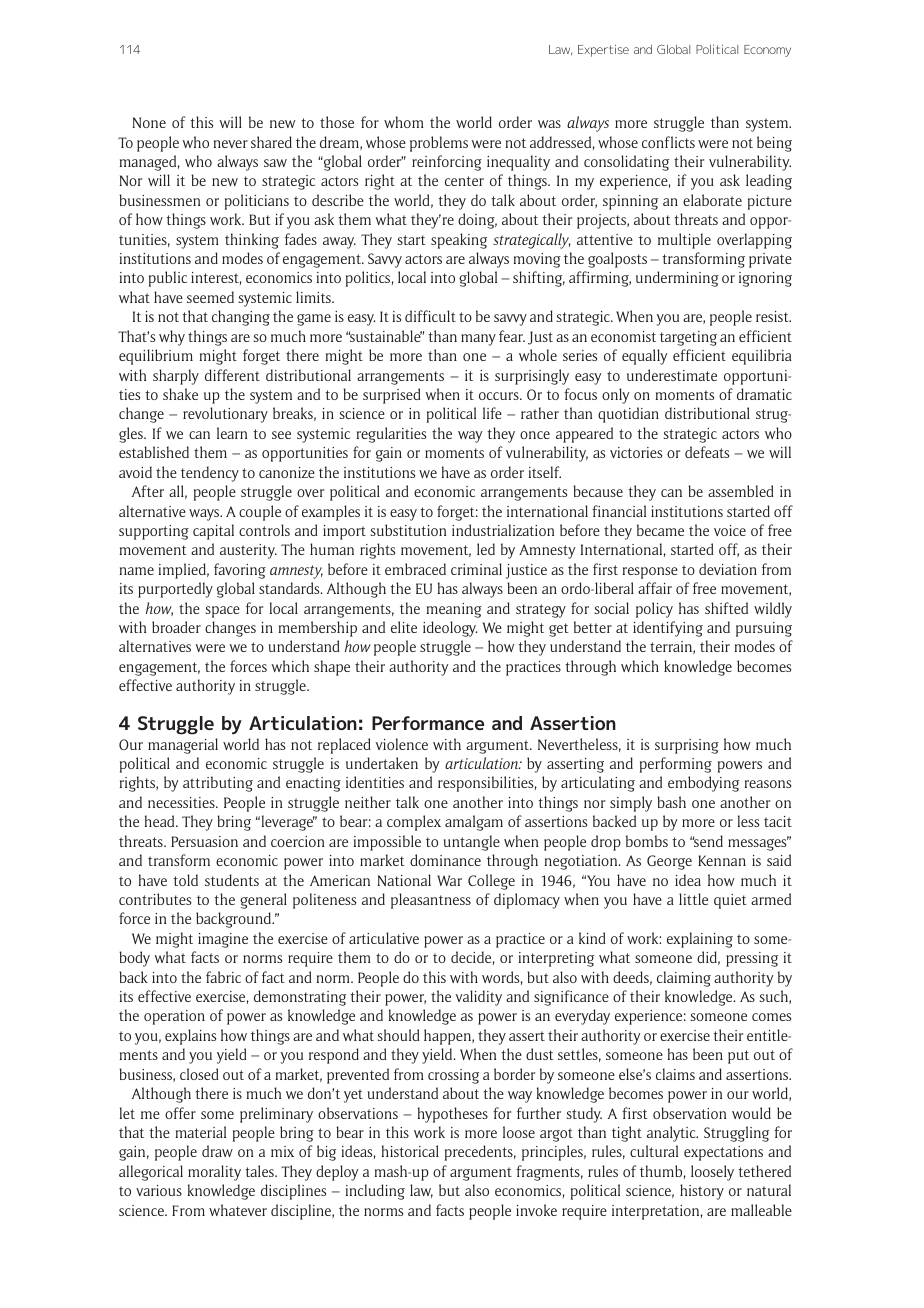 The height and width of the screenshot is (1308, 924). I want to click on space, so click(223, 612).
